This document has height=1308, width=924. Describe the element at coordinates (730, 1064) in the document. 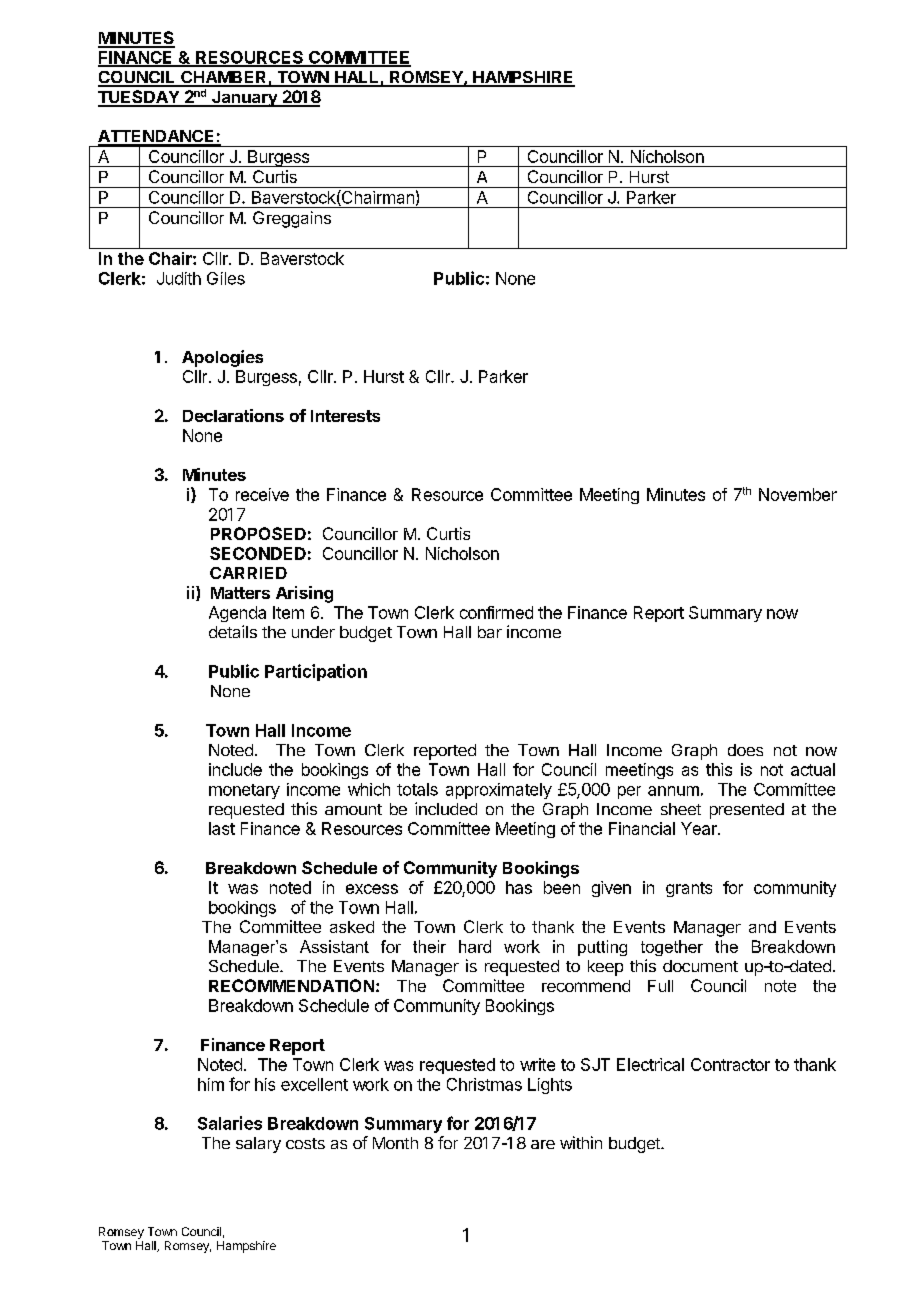

I see `Contractor` at that location.
